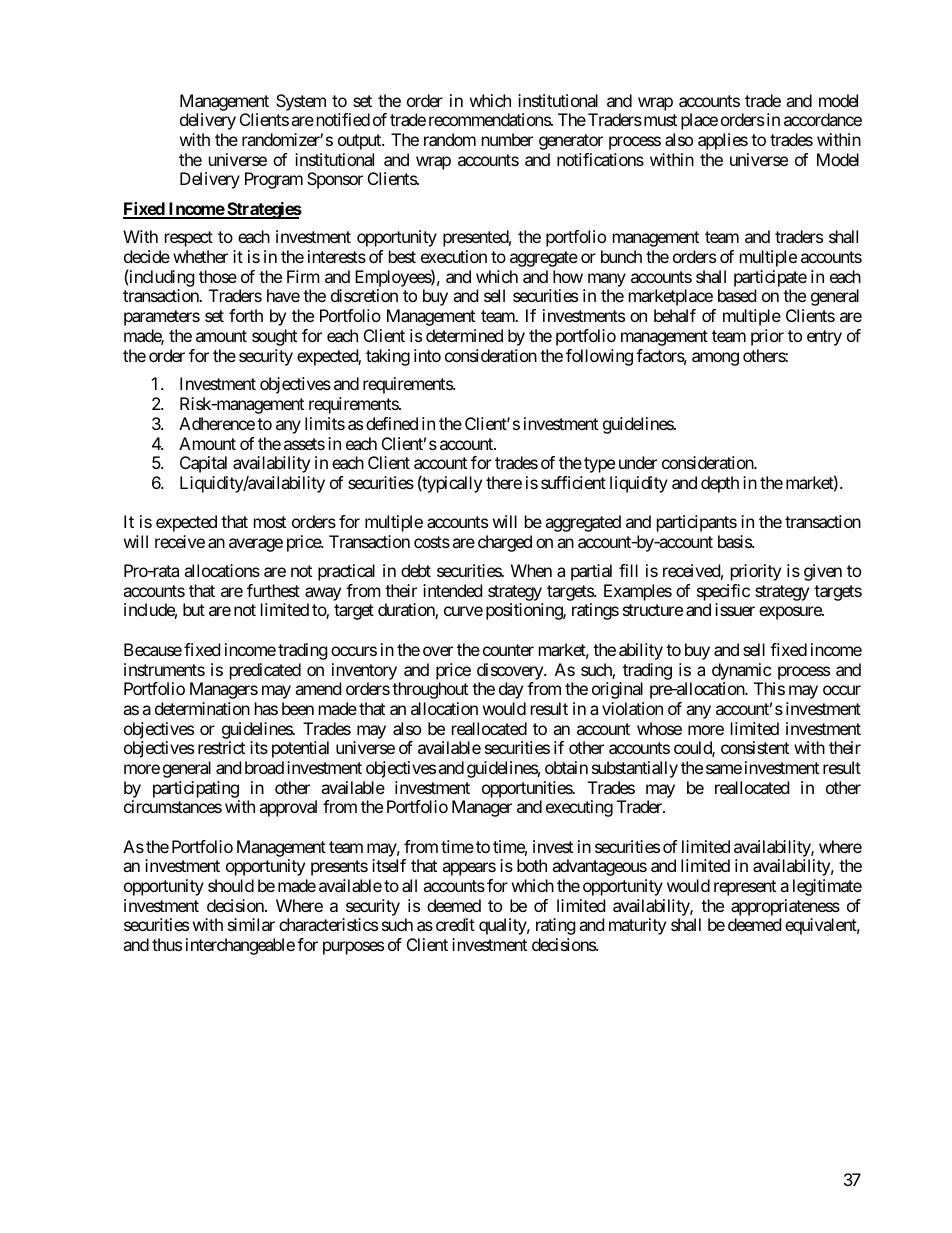  Describe the element at coordinates (217, 423) in the screenshot. I see `Adherence` at that location.
